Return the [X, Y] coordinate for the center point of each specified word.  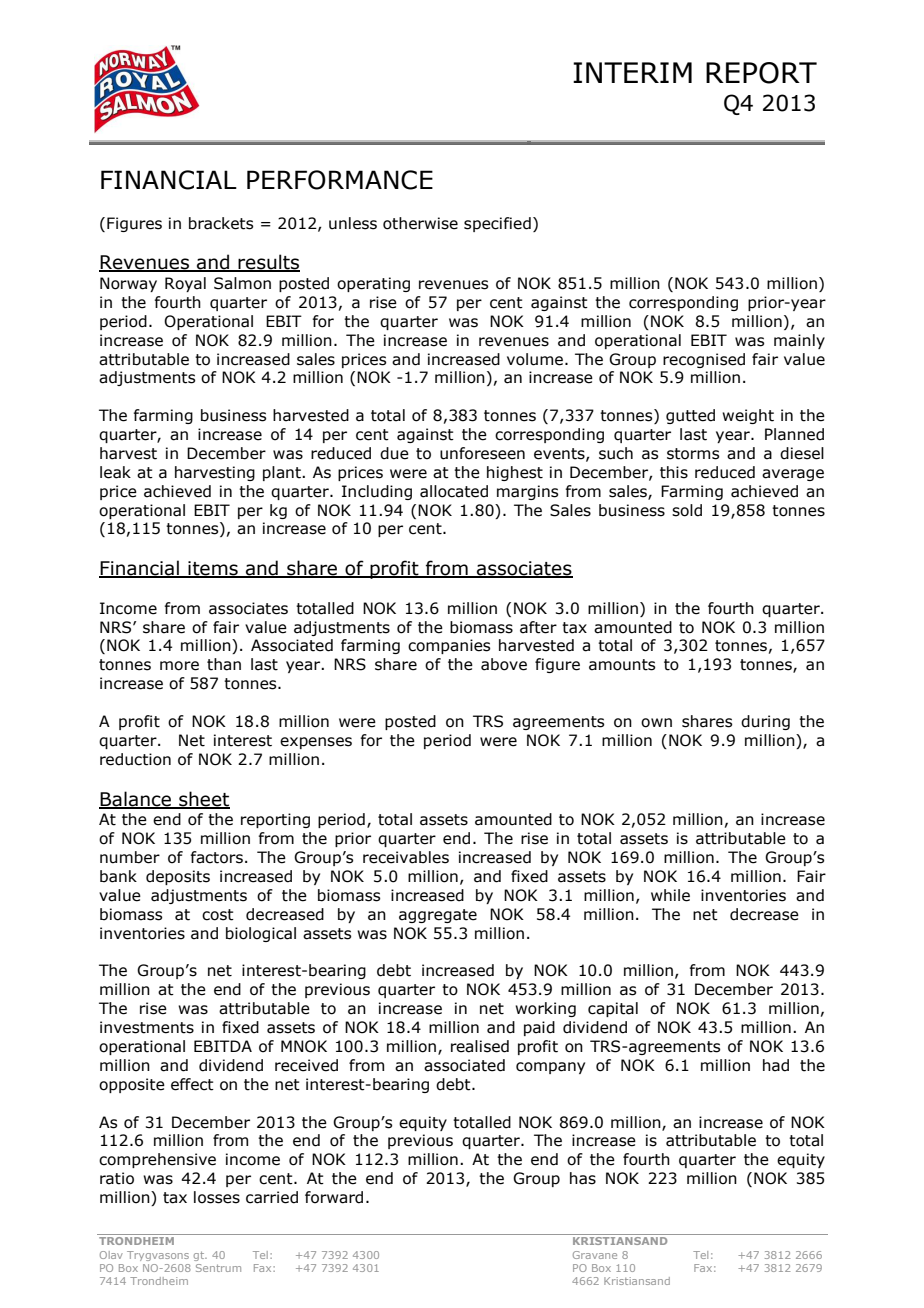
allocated [454, 491]
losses [217, 1197]
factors [218, 857]
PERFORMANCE [340, 180]
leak [115, 472]
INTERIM [632, 72]
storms [693, 454]
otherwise [420, 223]
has [583, 1178]
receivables [406, 857]
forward [334, 1197]
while [670, 895]
